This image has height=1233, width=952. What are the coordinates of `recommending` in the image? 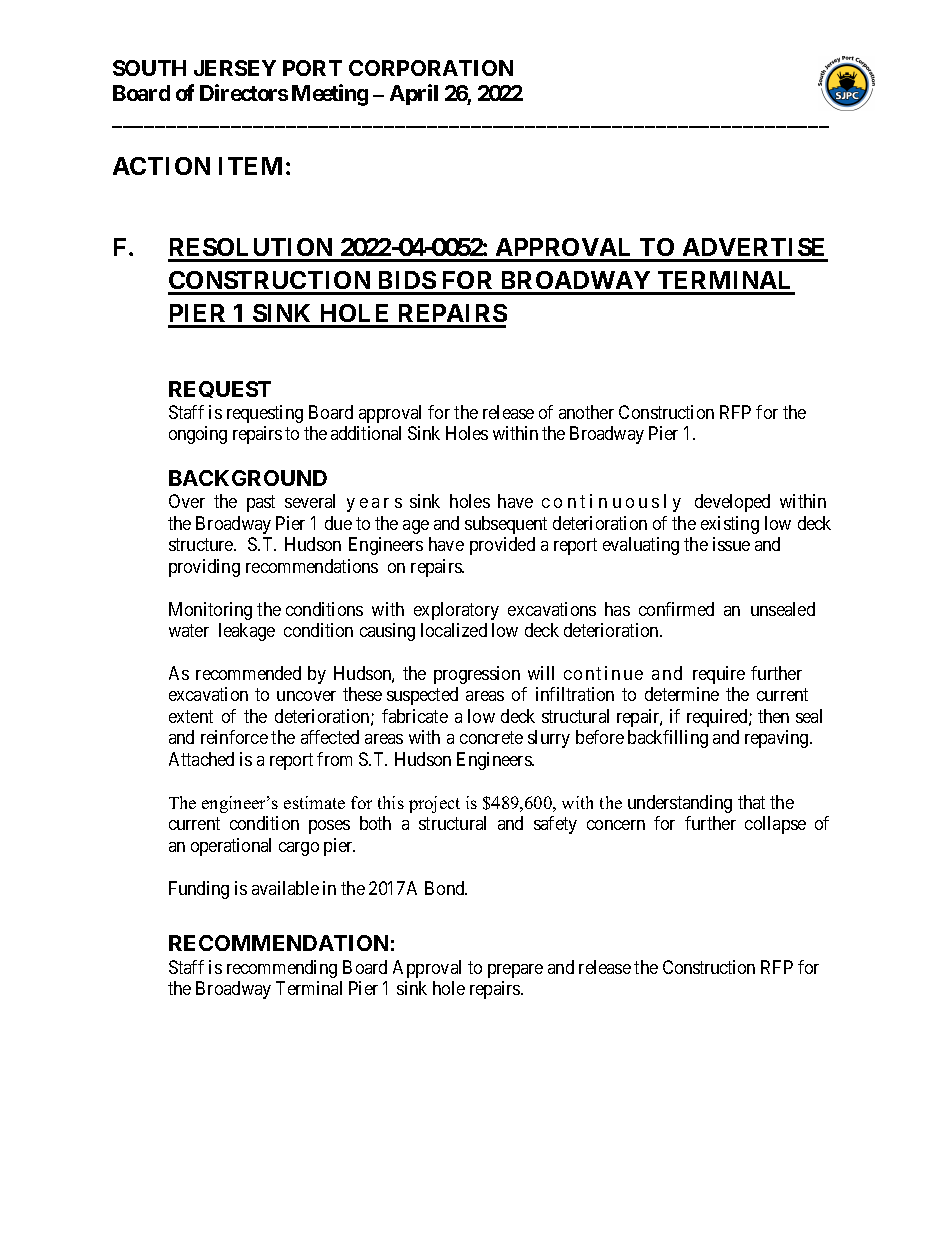 It's located at (282, 969).
